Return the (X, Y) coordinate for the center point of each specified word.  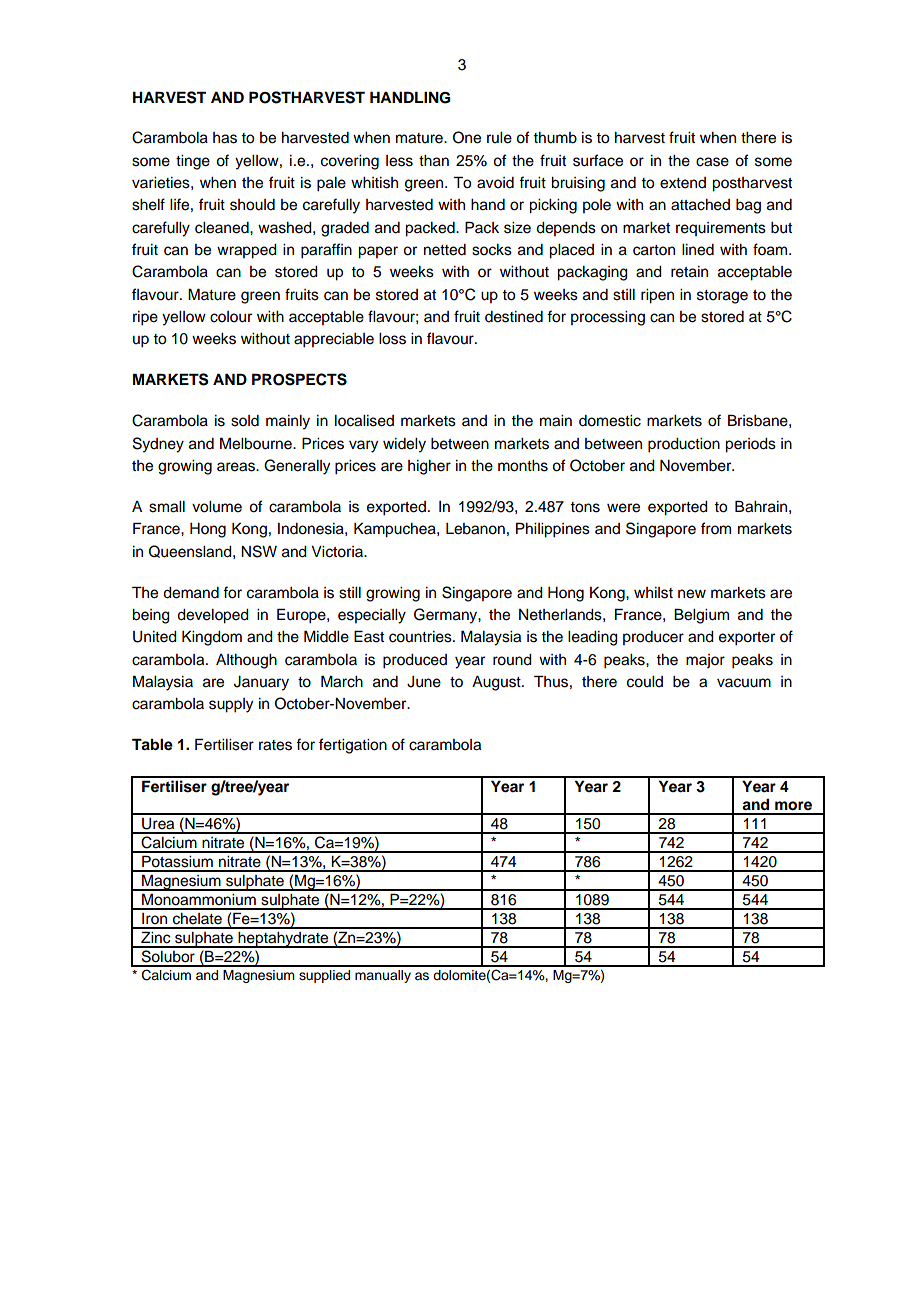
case (712, 162)
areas (237, 467)
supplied (324, 976)
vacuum (744, 683)
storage (722, 297)
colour (231, 317)
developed (213, 616)
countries (421, 637)
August (497, 683)
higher (429, 467)
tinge (193, 162)
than (434, 161)
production (684, 445)
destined (514, 317)
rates (275, 745)
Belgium (701, 616)
